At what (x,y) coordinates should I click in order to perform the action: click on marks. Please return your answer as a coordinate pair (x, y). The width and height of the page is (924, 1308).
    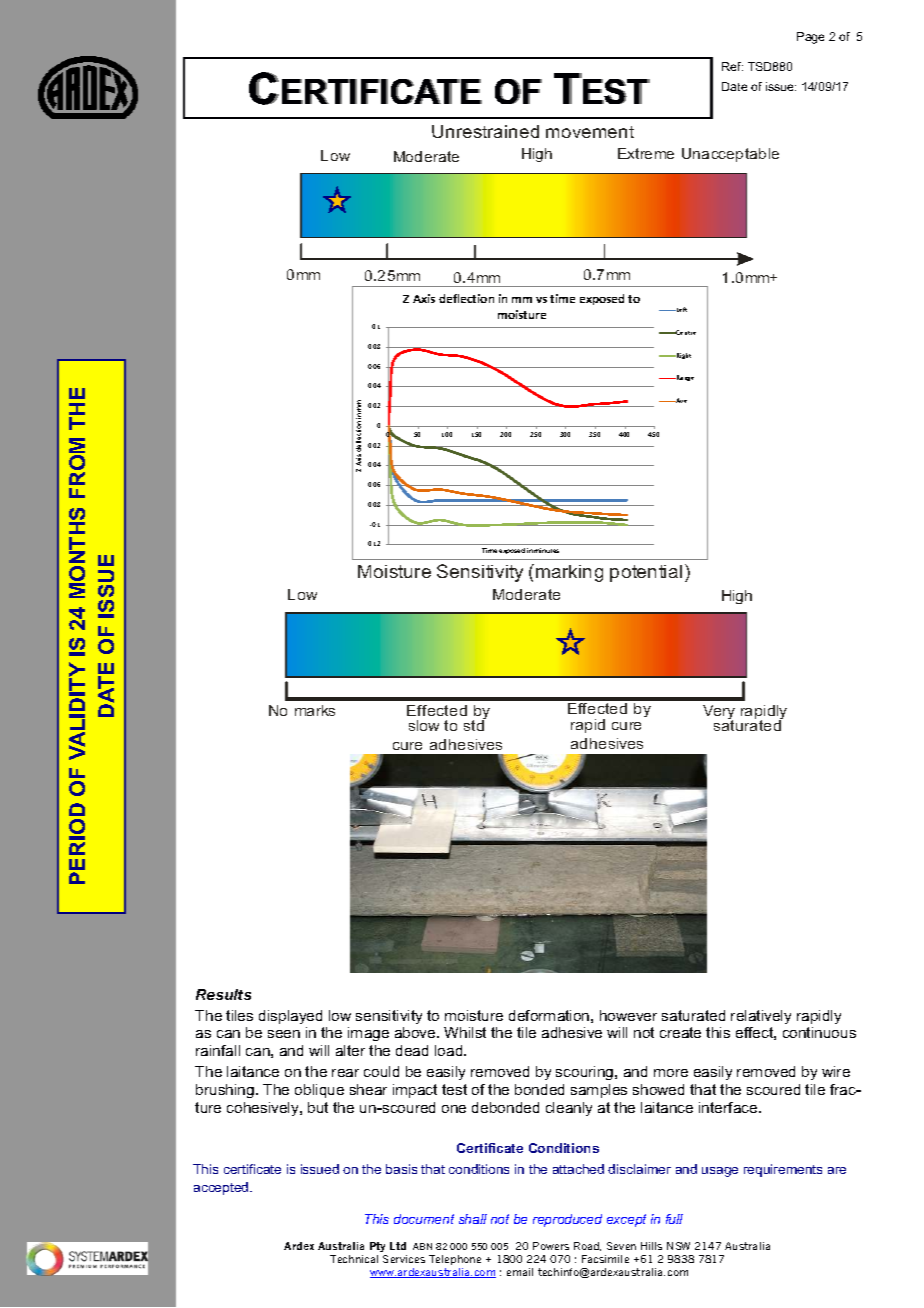
    Looking at the image, I should click on (315, 710).
